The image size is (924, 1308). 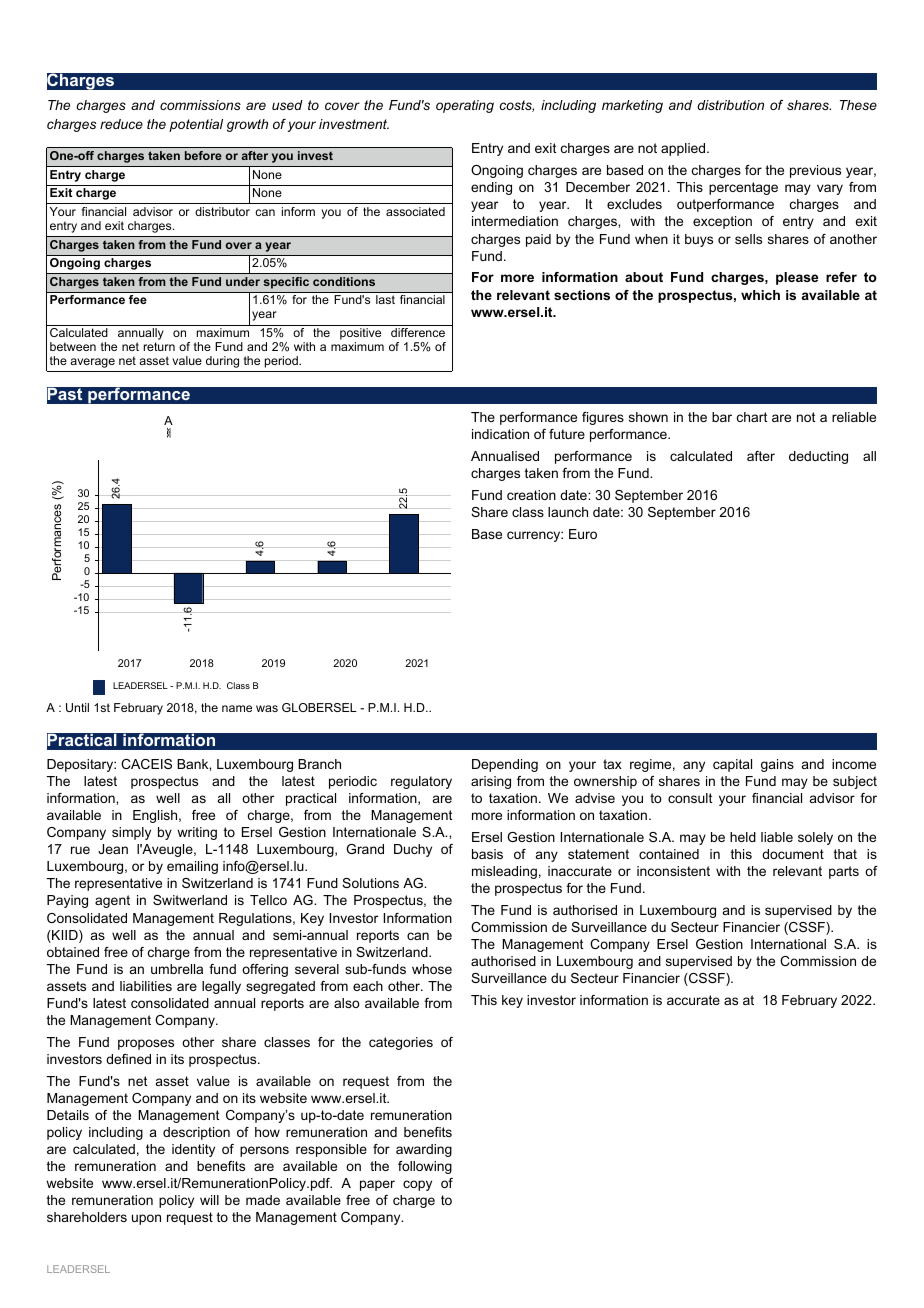 What do you see at coordinates (146, 1219) in the page?
I see `upon` at bounding box center [146, 1219].
